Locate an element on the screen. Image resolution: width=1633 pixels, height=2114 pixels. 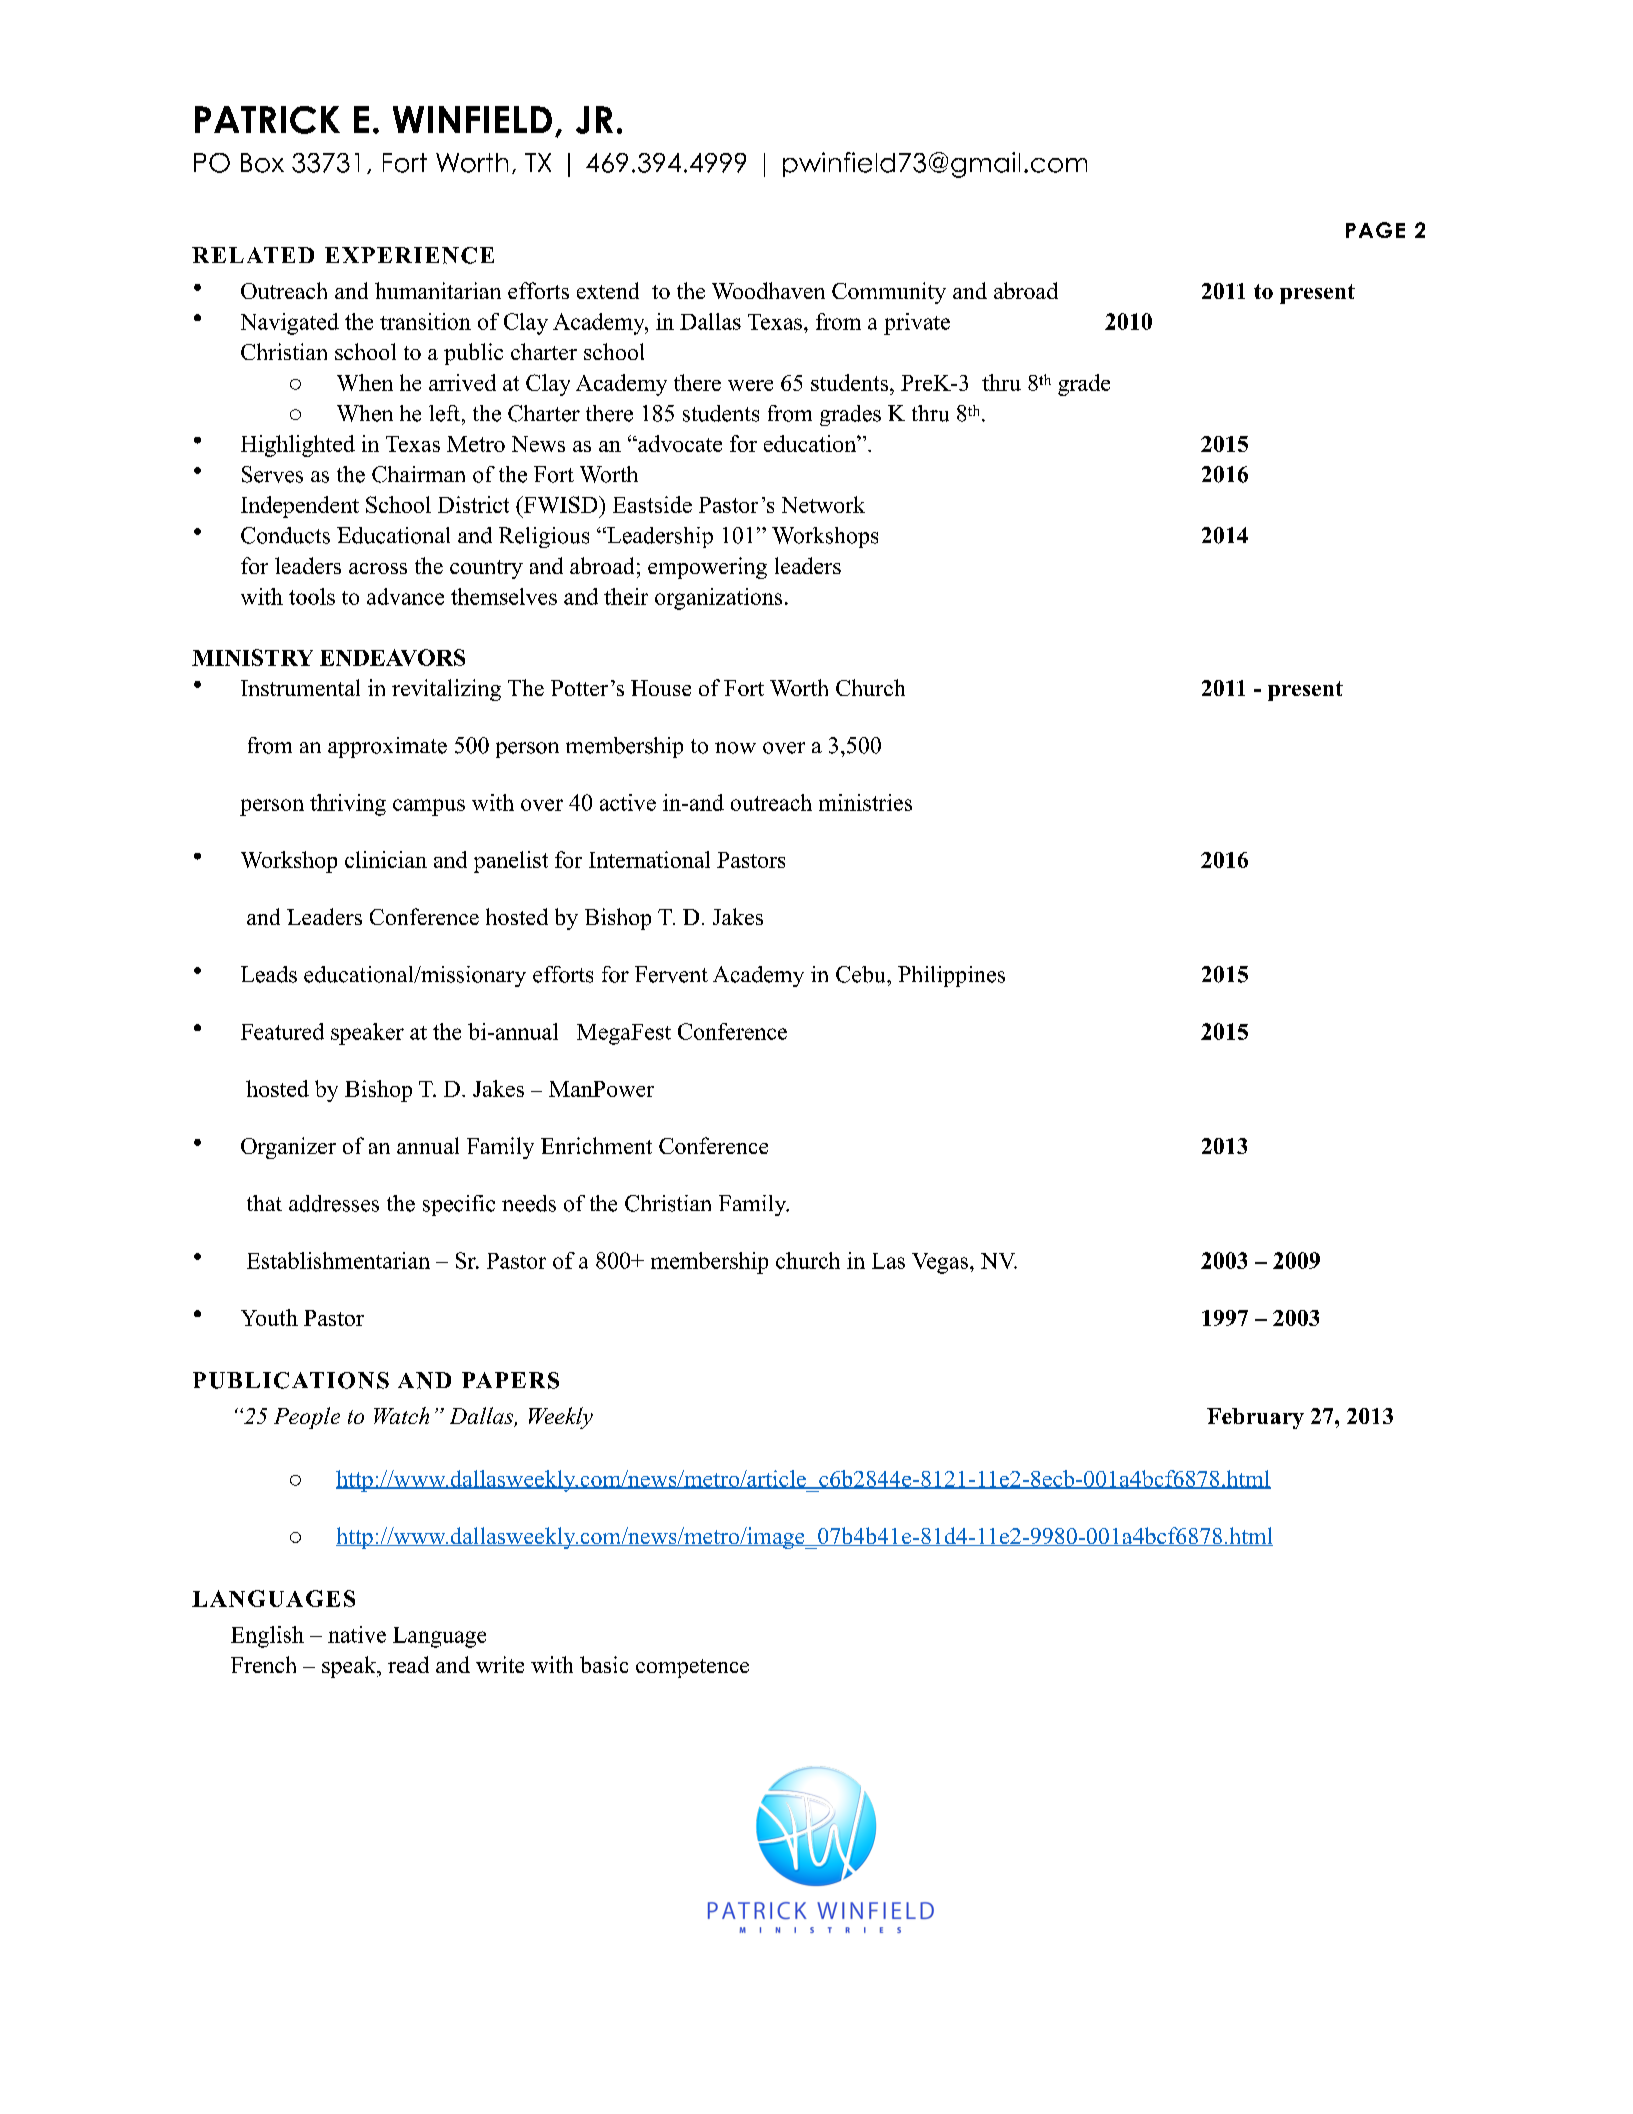
Community is located at coordinates (889, 293).
